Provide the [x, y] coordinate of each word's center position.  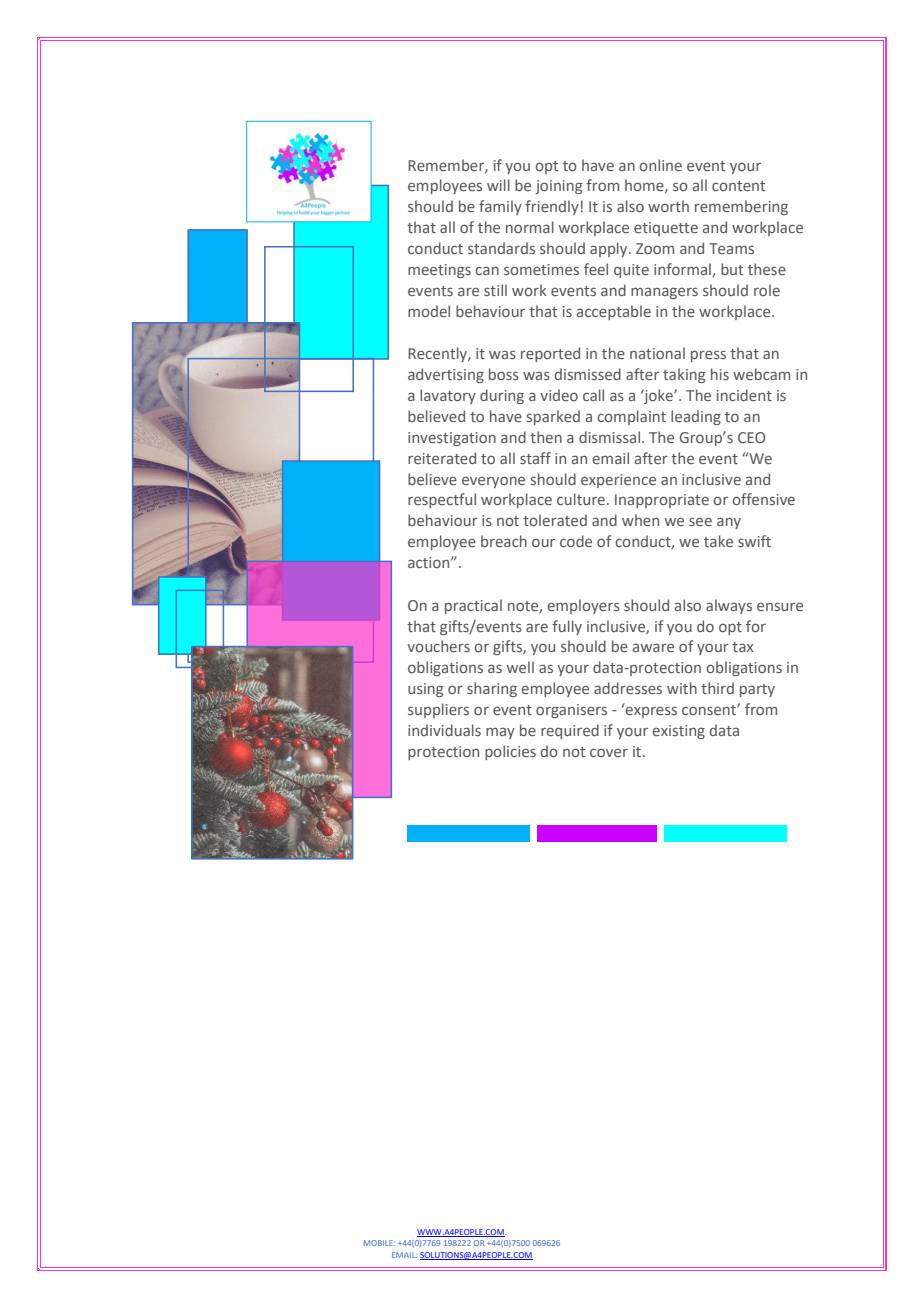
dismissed [588, 374]
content [738, 186]
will [498, 185]
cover [609, 752]
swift [754, 541]
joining [558, 187]
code [576, 541]
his [720, 374]
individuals [444, 730]
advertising [446, 375]
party [757, 690]
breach [504, 541]
